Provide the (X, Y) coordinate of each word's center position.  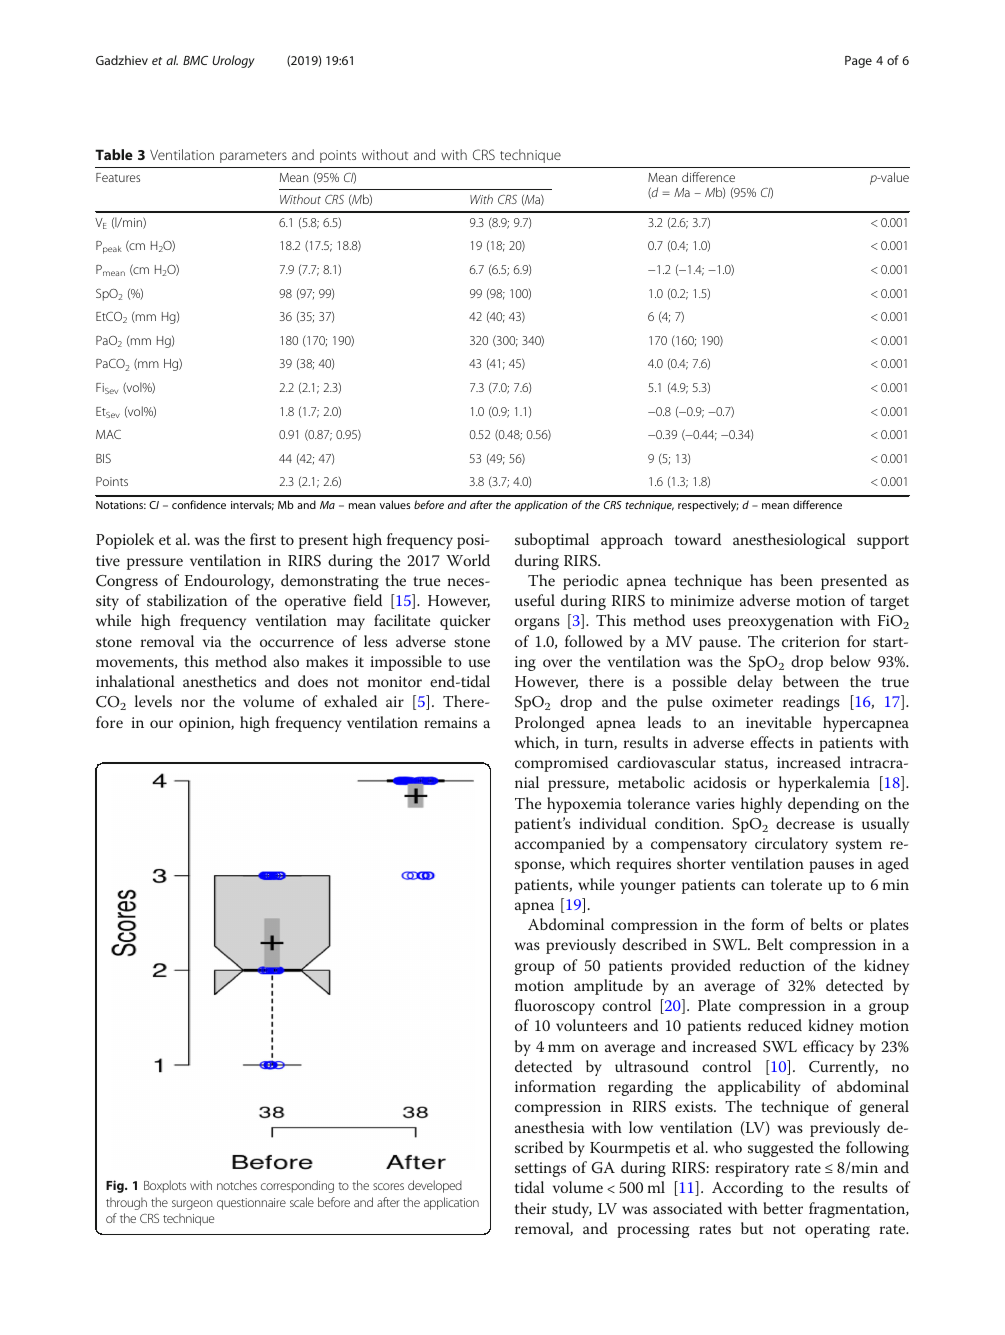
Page (858, 62)
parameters (253, 157)
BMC (195, 60)
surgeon (192, 1205)
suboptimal (552, 541)
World (468, 560)
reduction (772, 965)
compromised (561, 764)
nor (193, 703)
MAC (108, 434)
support (883, 542)
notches (237, 1185)
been (797, 580)
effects (772, 742)
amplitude (608, 987)
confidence (199, 504)
